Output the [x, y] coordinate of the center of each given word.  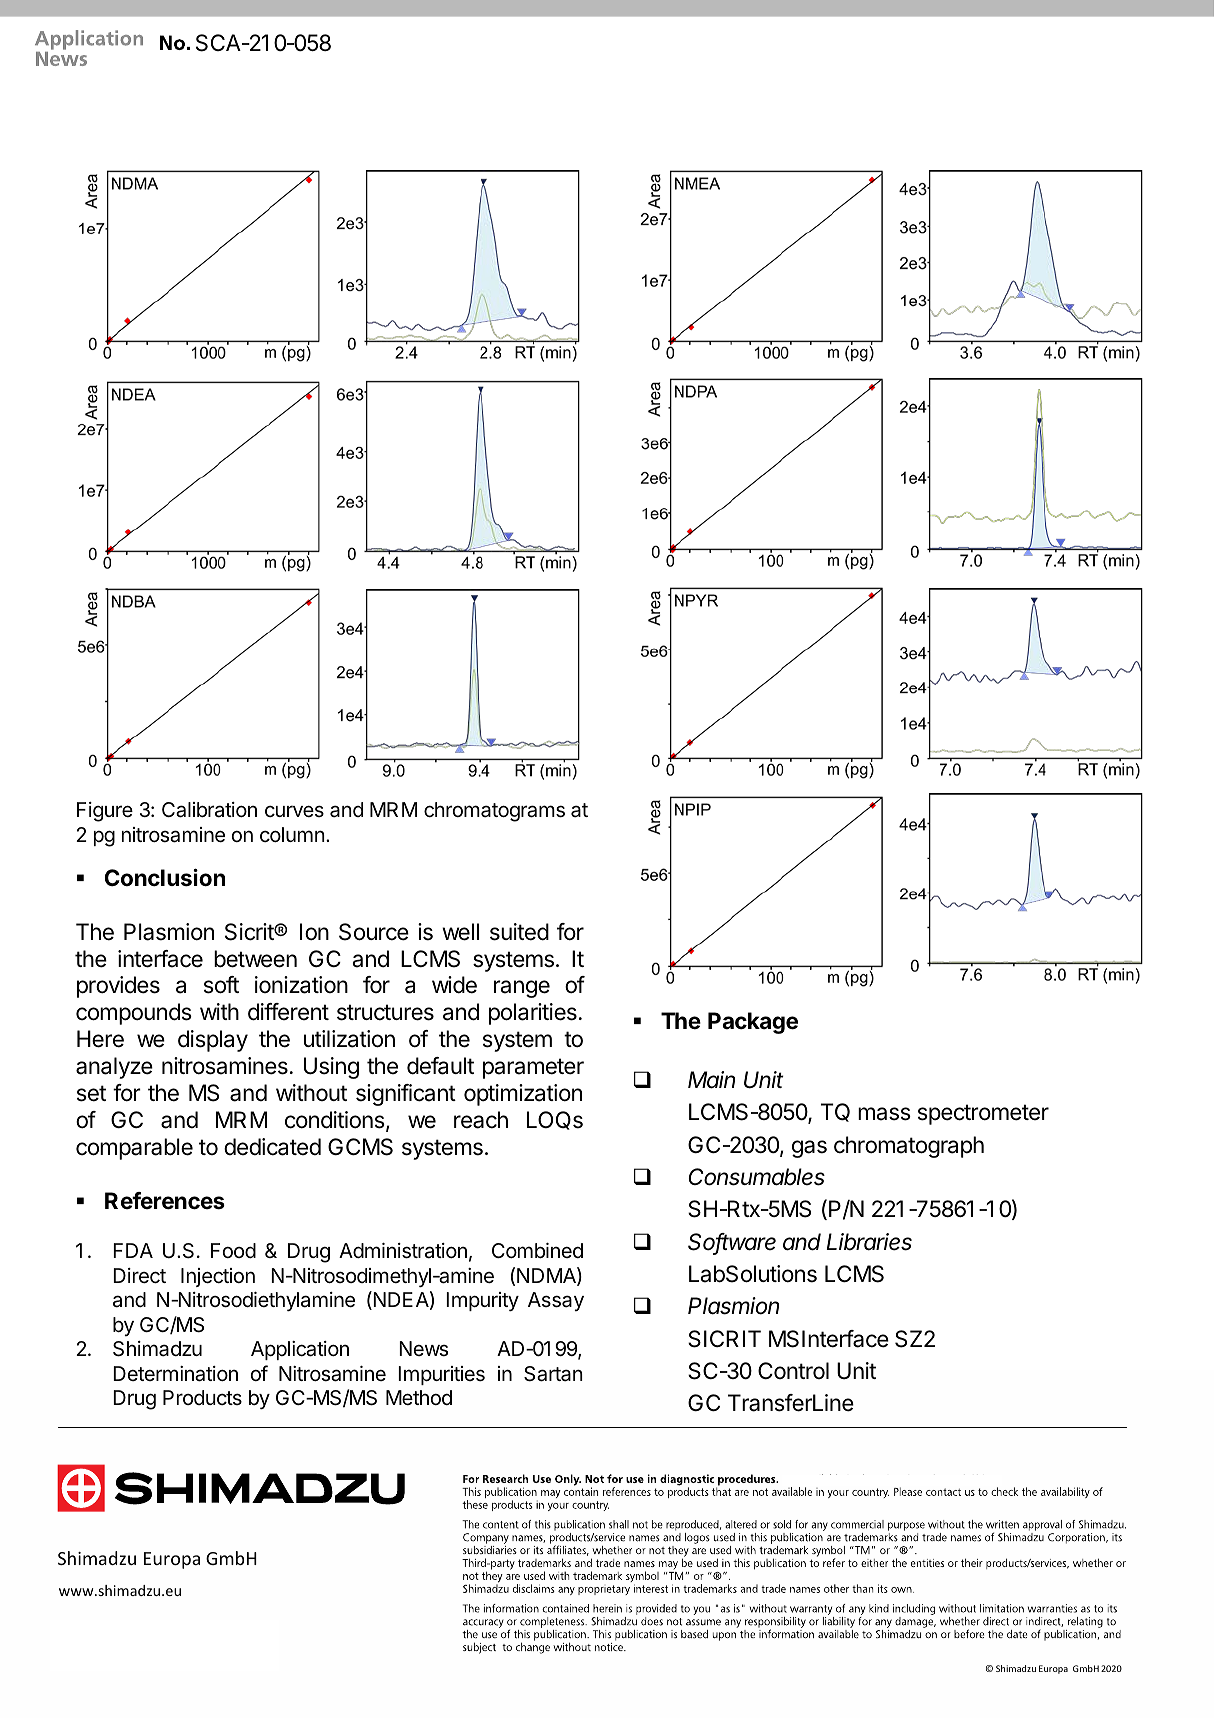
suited [519, 932]
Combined [537, 1250]
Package [753, 1023]
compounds [134, 1014]
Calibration [209, 810]
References [165, 1201]
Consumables [756, 1177]
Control [793, 1370]
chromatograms [494, 812]
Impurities [441, 1375]
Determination [175, 1374]
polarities [533, 1014]
